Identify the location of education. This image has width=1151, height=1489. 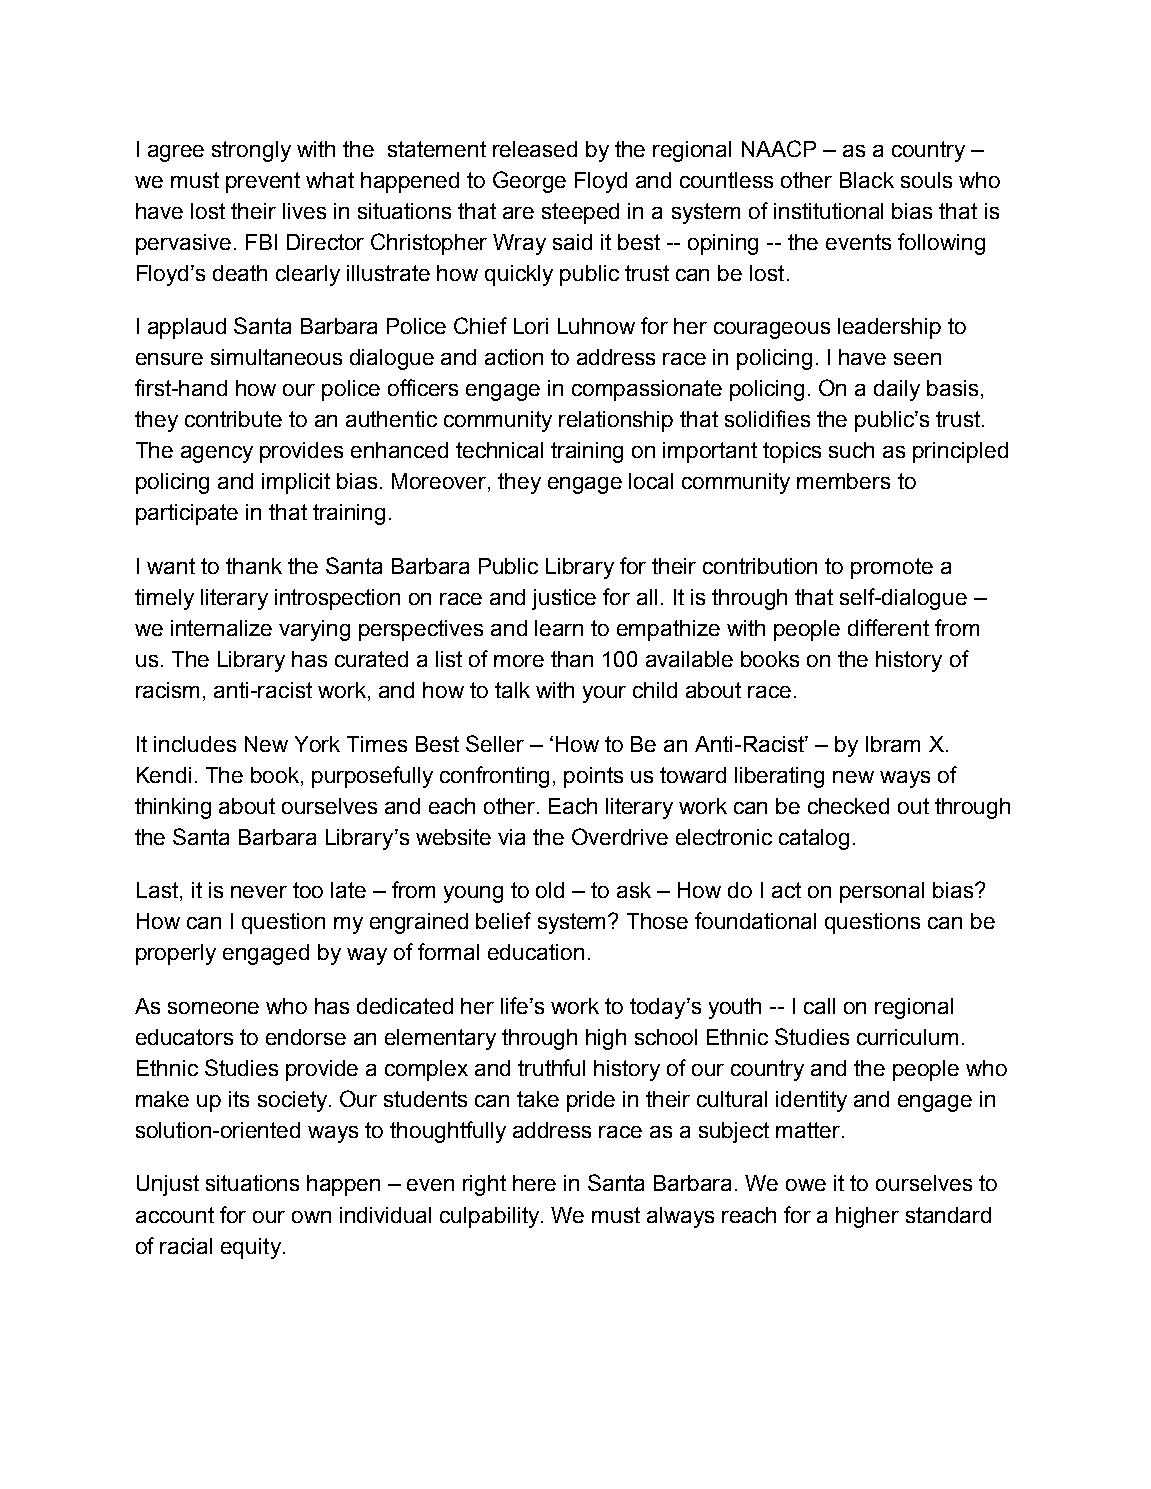
(536, 952).
